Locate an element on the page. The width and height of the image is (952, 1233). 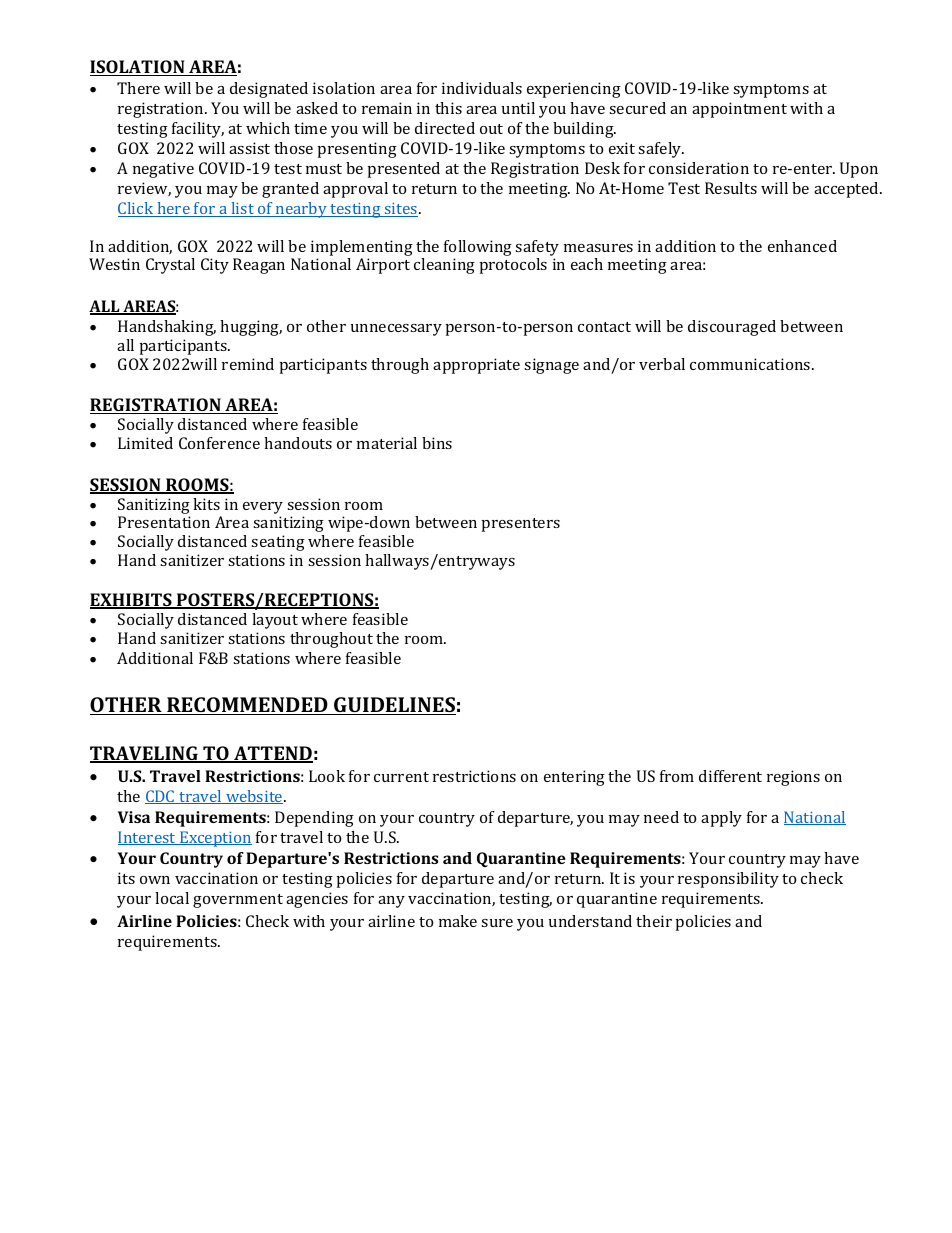
responsibility is located at coordinates (728, 880).
